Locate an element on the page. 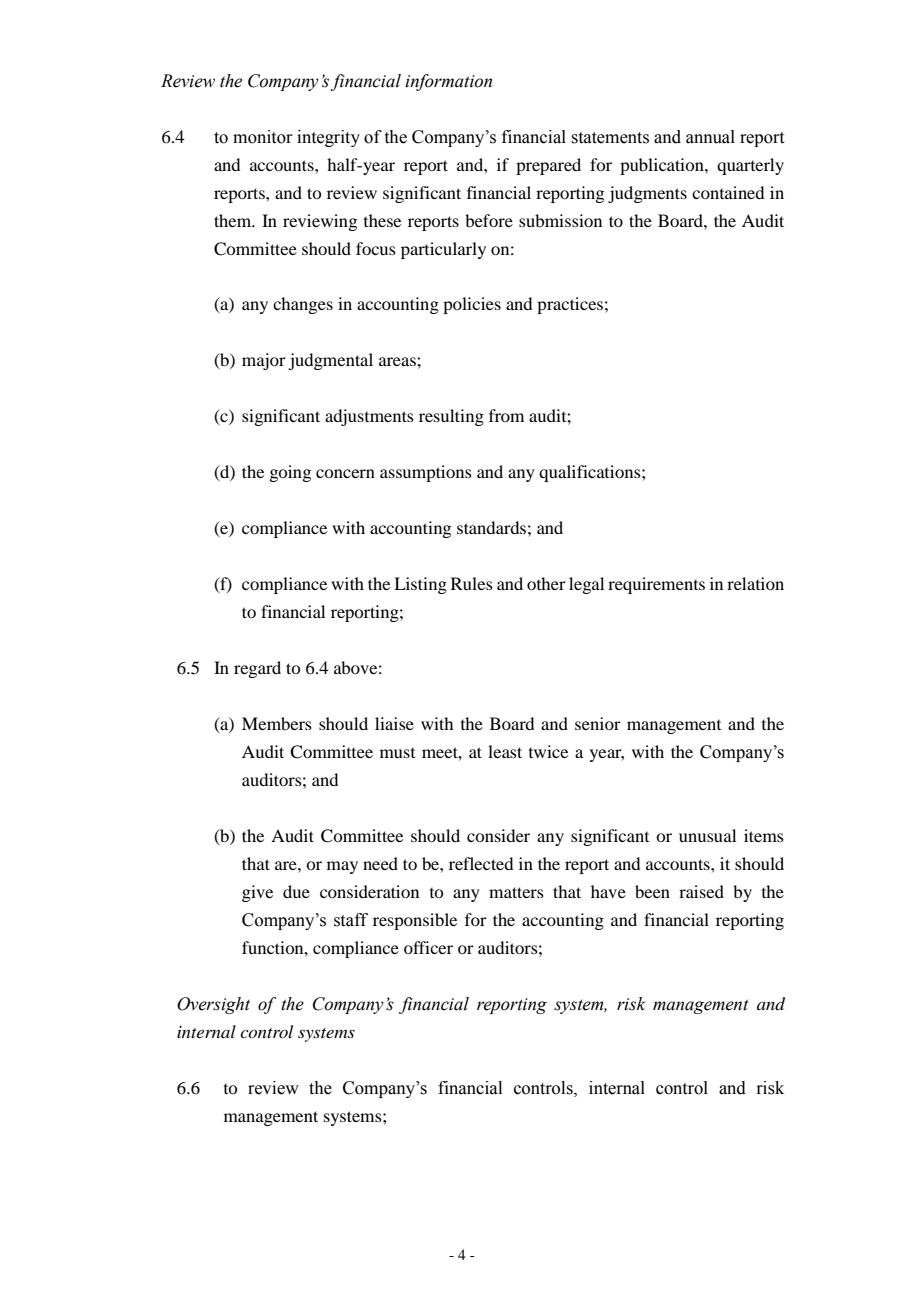  policies is located at coordinates (472, 305).
